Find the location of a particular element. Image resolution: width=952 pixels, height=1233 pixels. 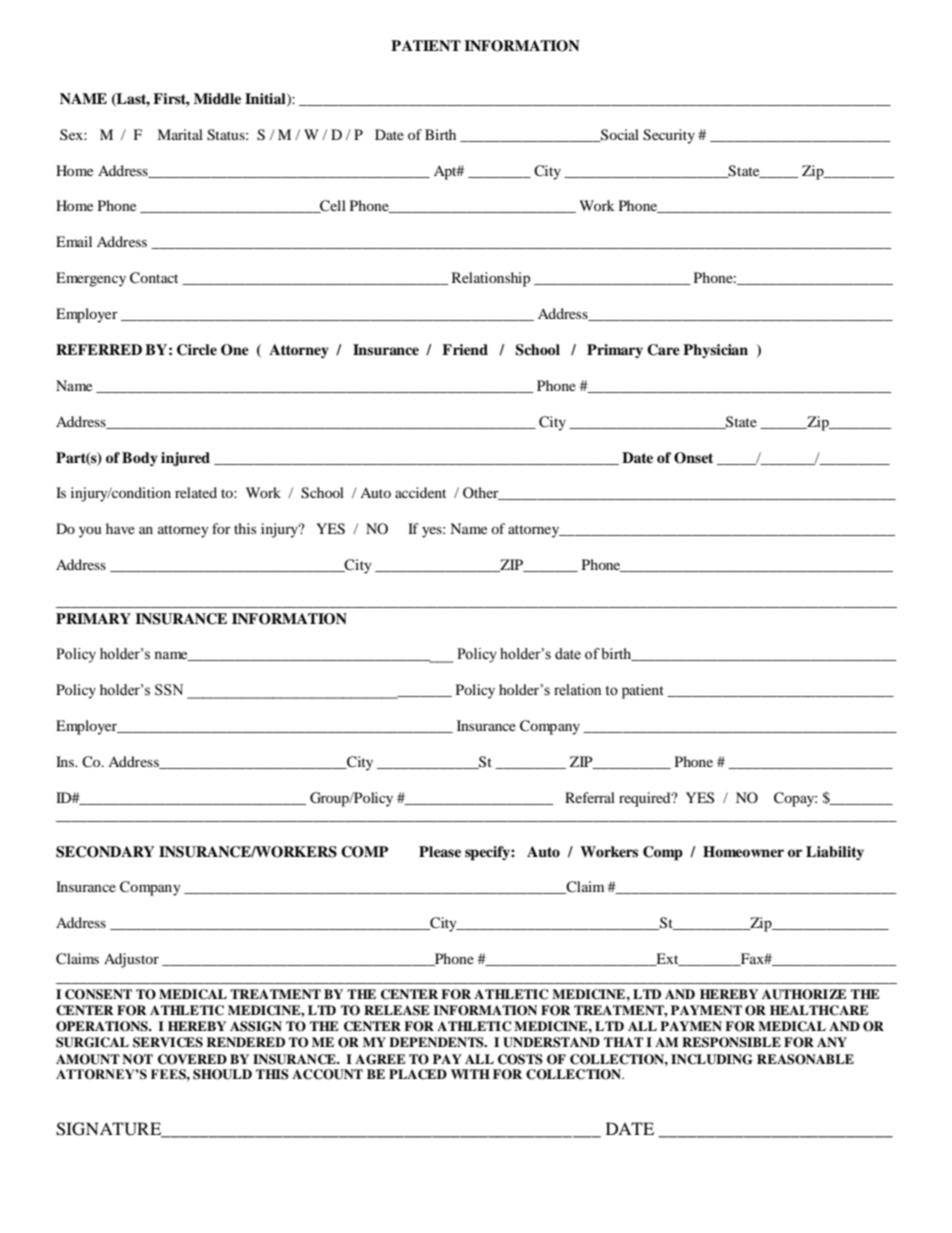

Onset is located at coordinates (693, 458).
